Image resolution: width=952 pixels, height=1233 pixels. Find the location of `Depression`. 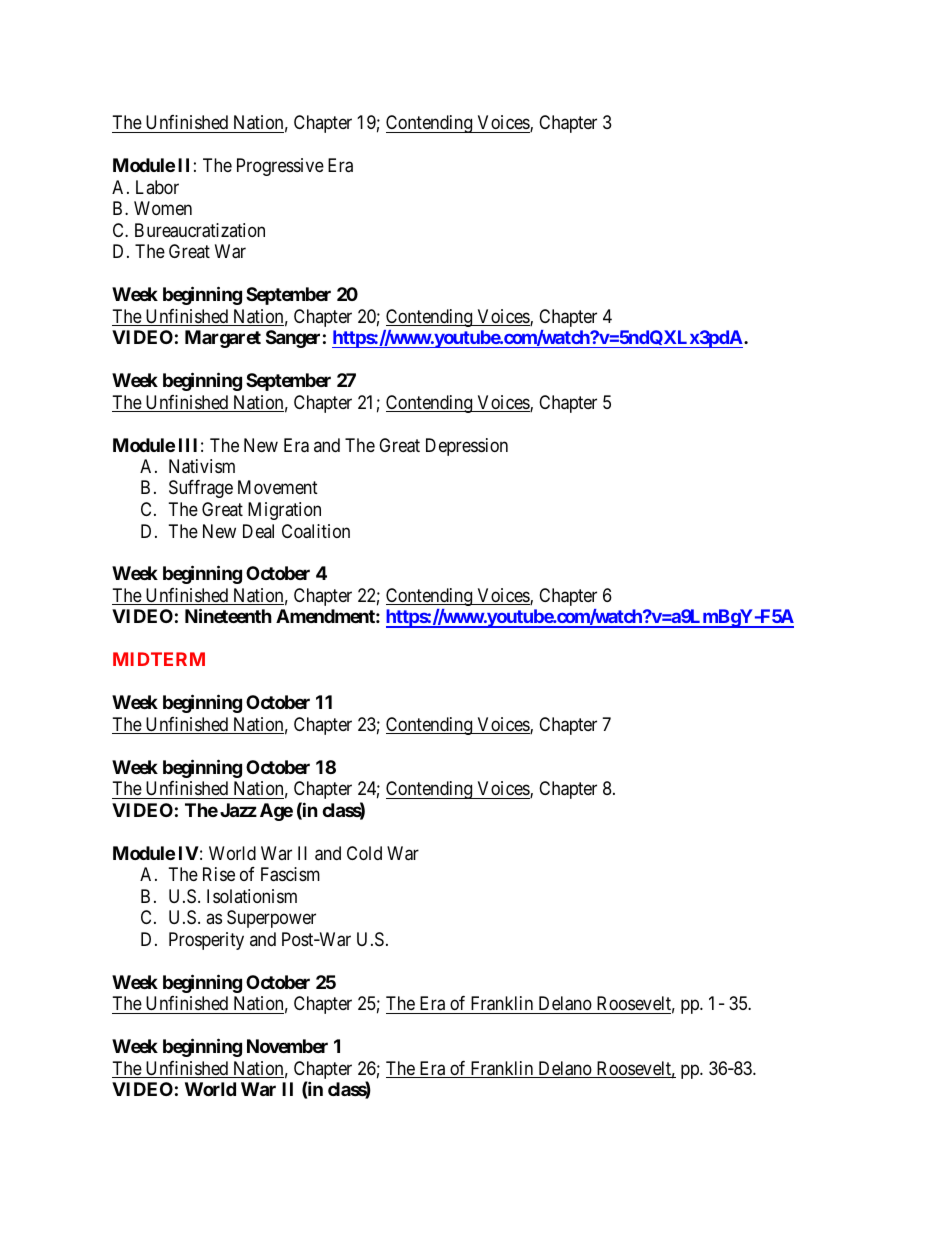

Depression is located at coordinates (467, 447).
